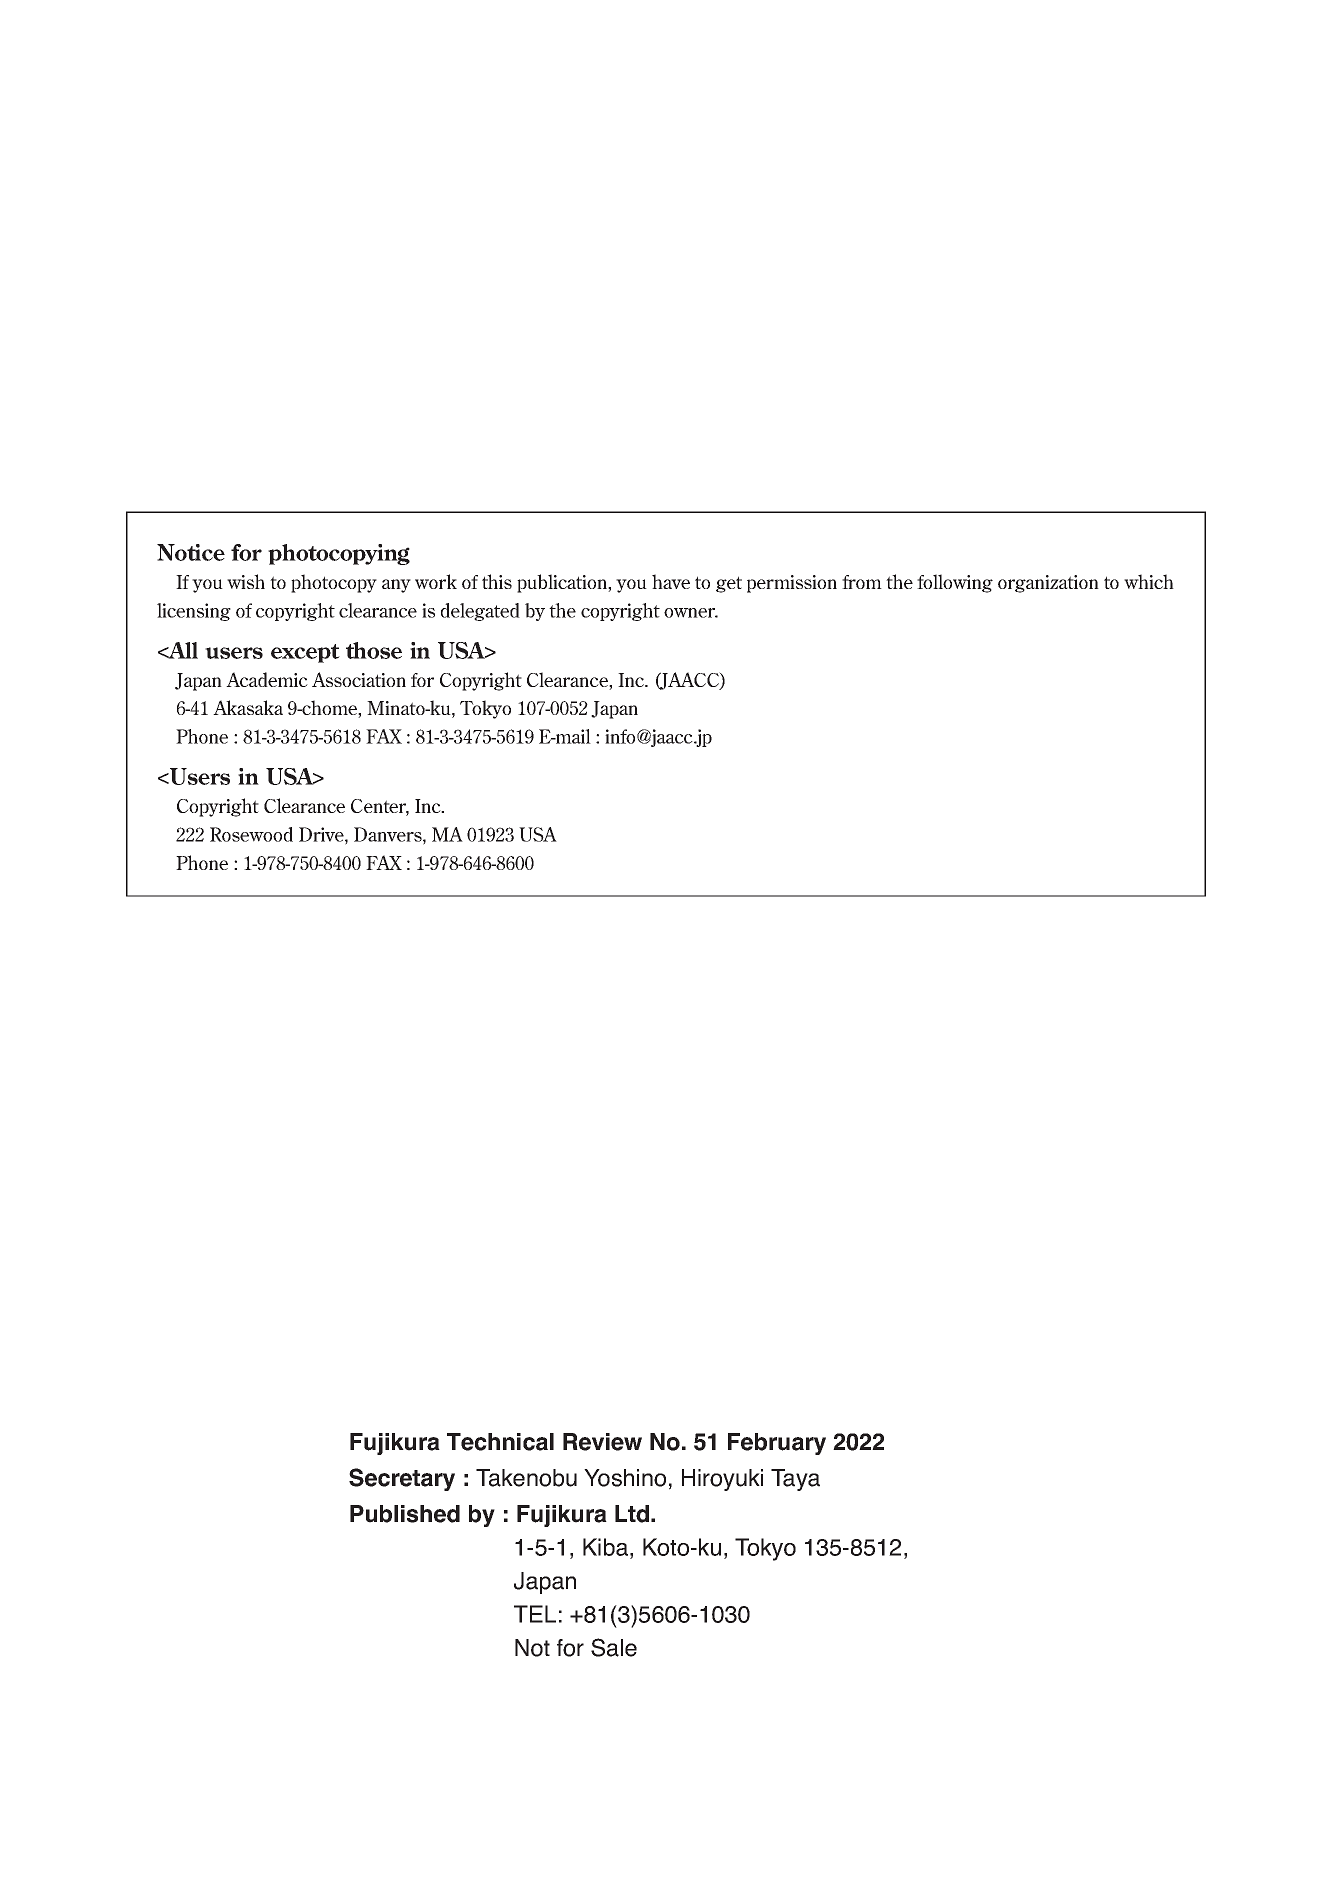  Describe the element at coordinates (405, 1514) in the document. I see `Published` at that location.
